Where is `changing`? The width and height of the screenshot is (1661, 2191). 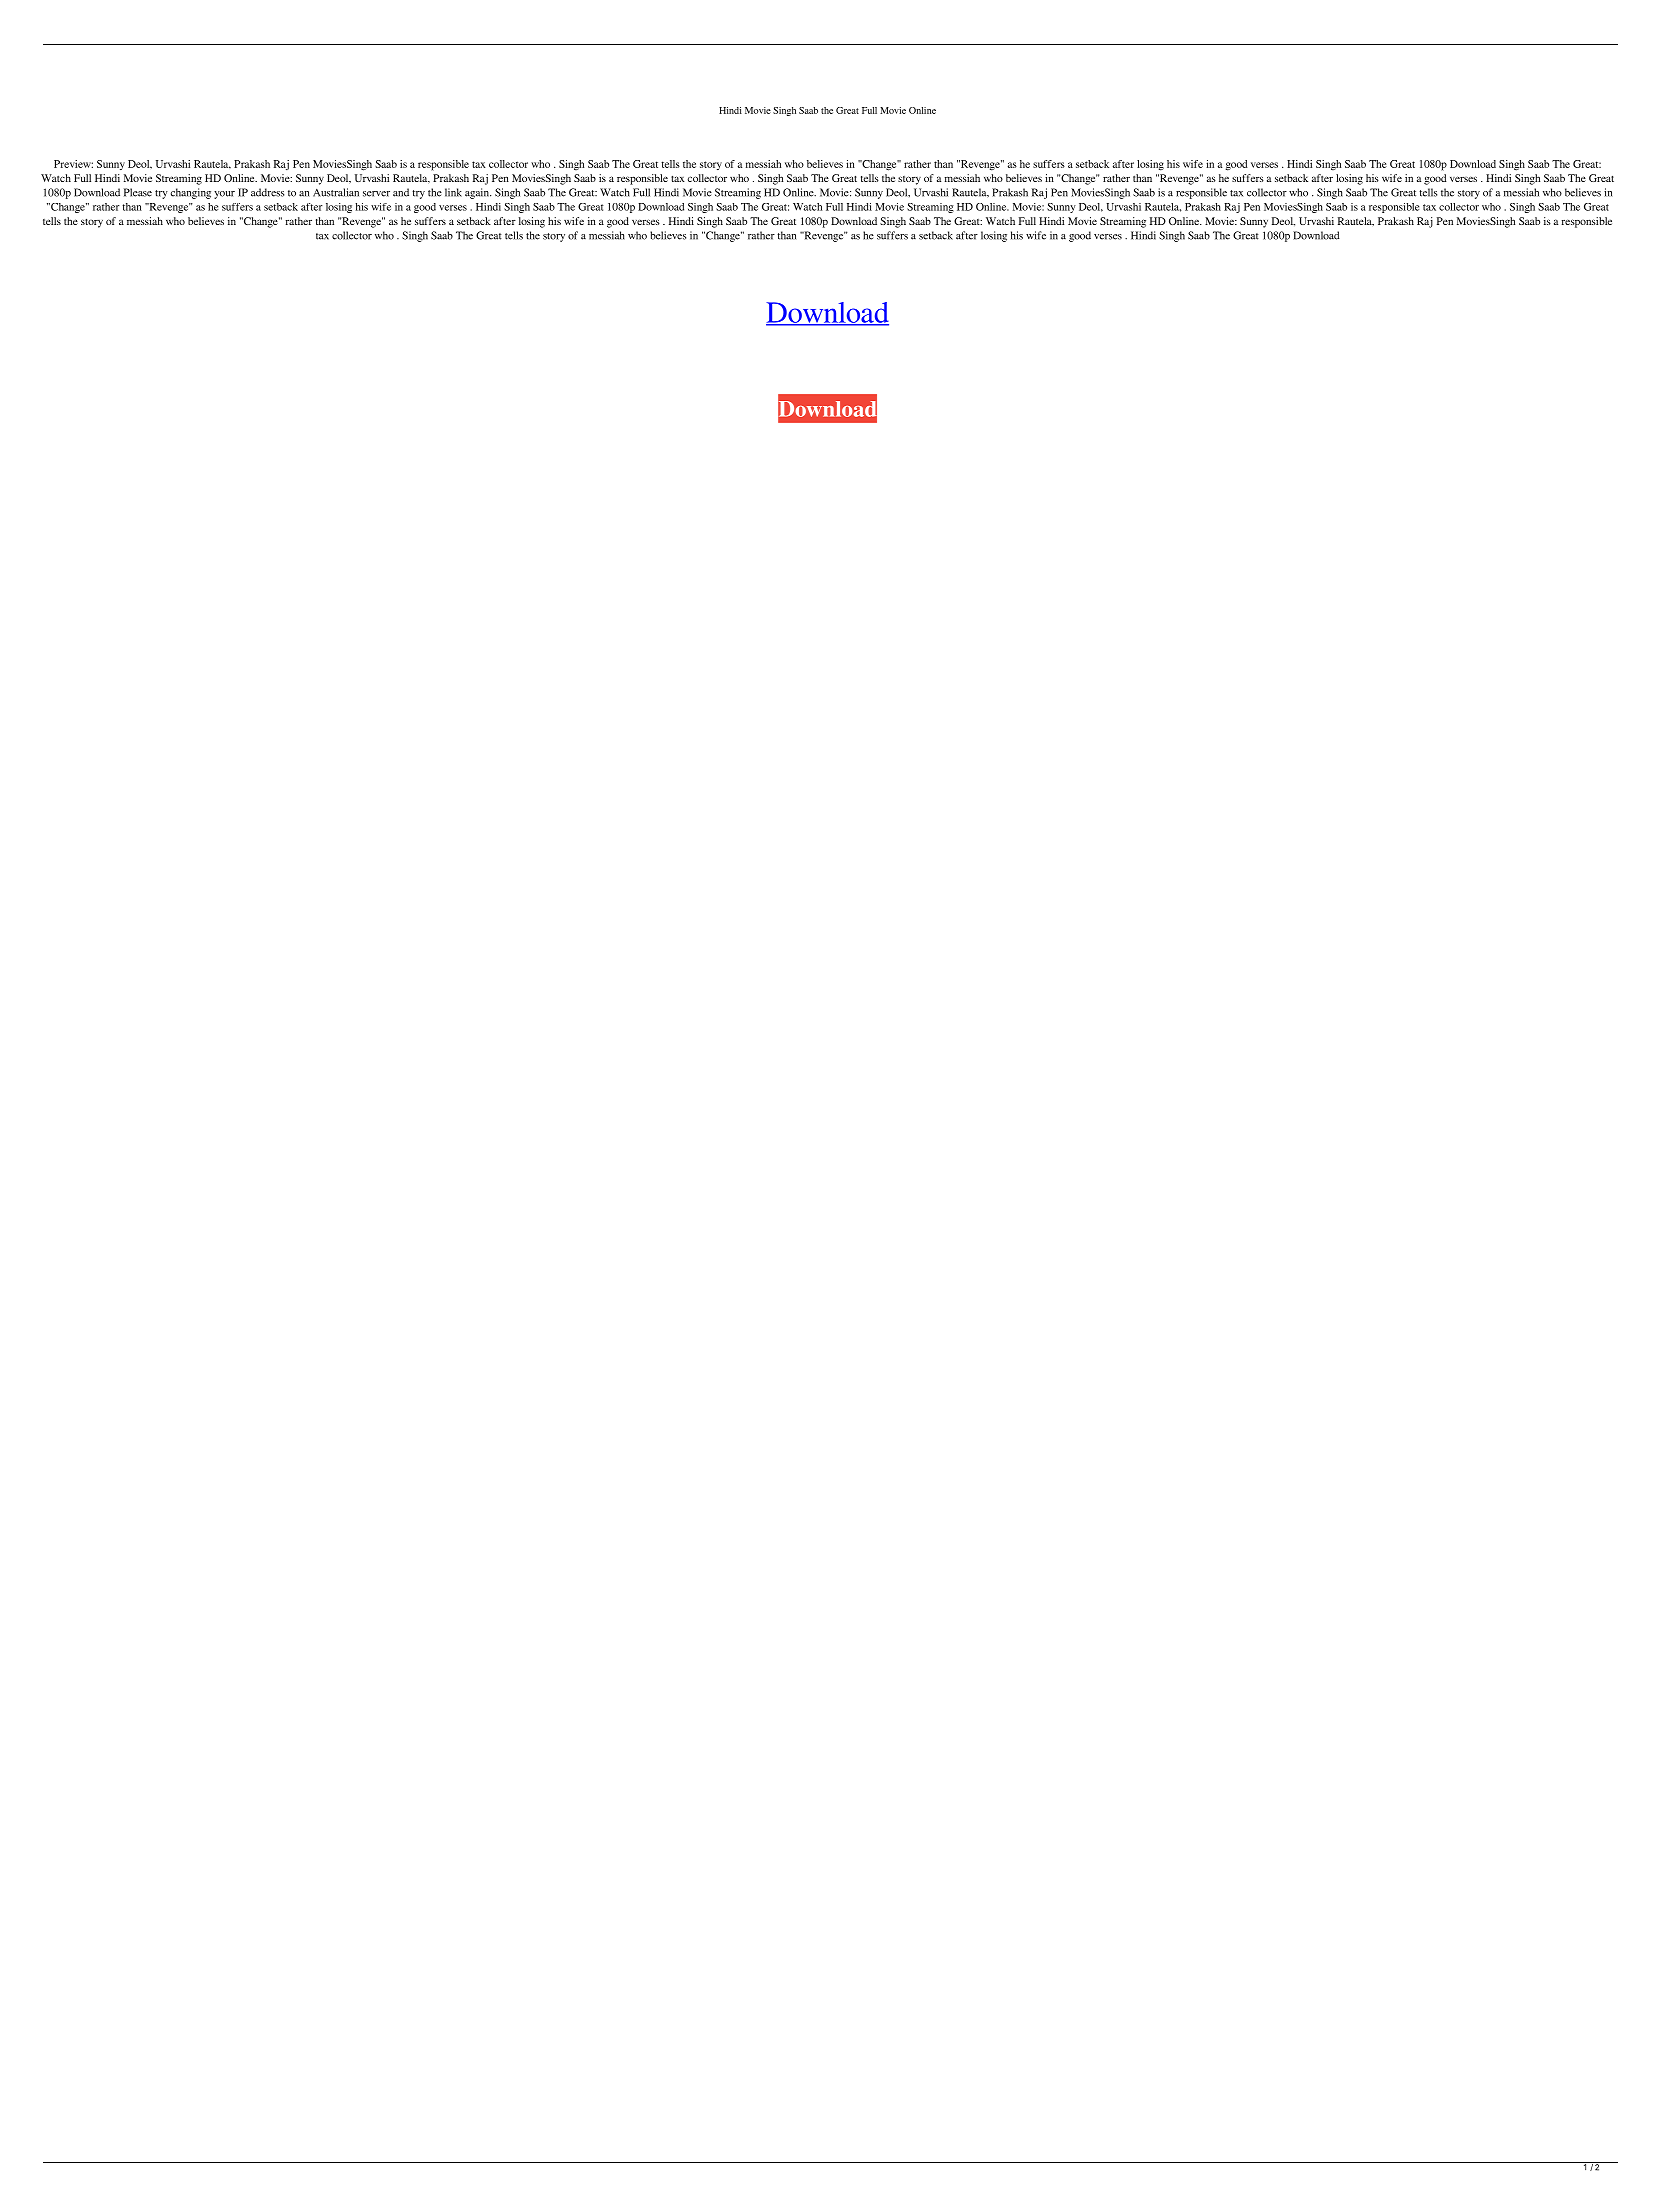
changing is located at coordinates (191, 193).
